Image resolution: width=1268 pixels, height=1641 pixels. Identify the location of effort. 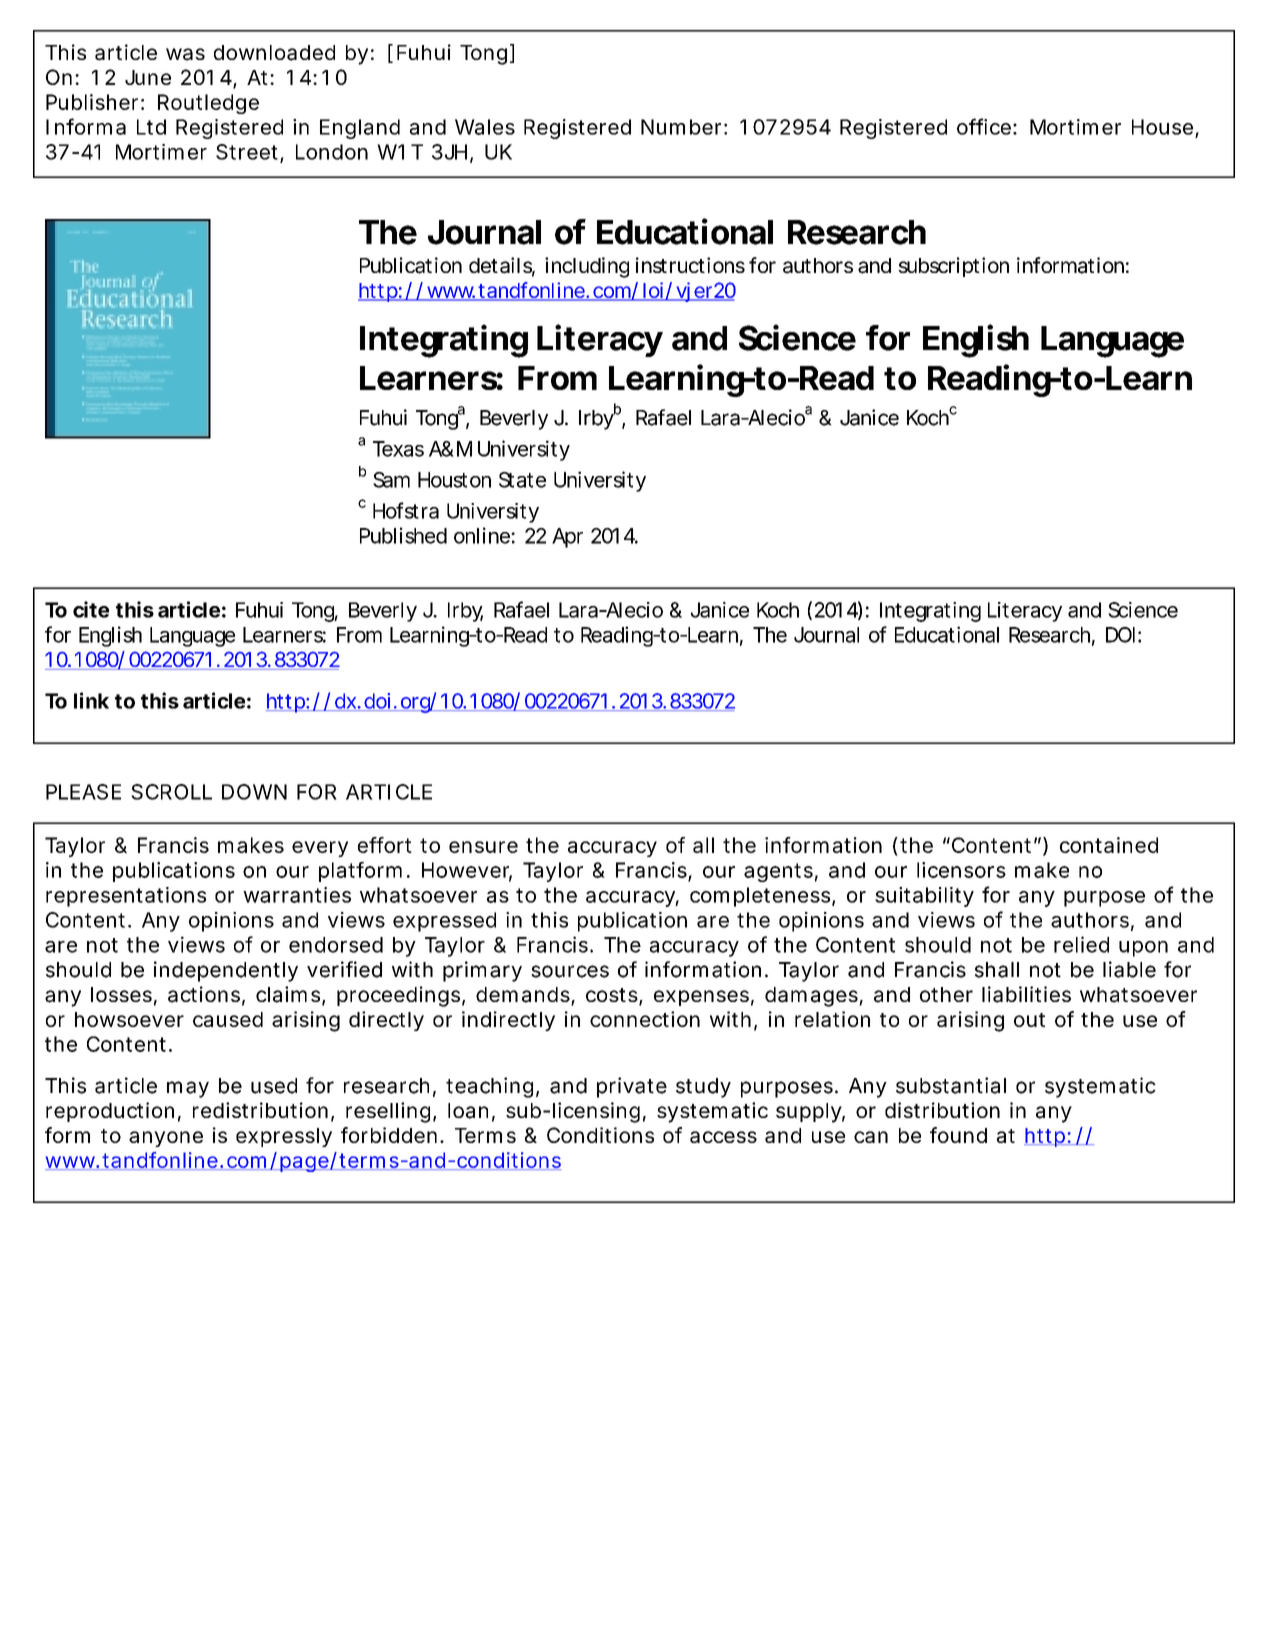
(385, 845).
